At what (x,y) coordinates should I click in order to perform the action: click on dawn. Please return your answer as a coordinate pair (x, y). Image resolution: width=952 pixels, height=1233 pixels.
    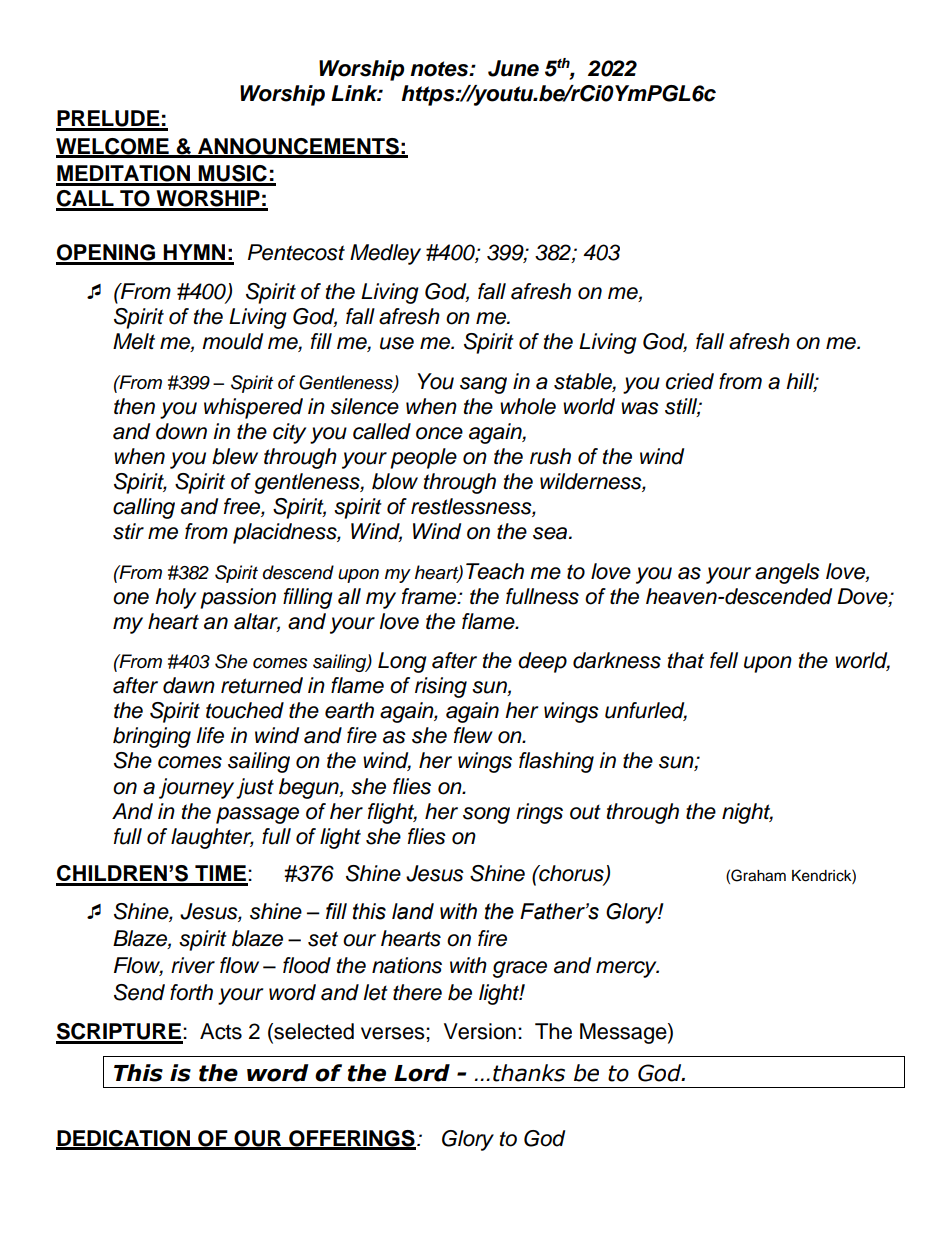
    Looking at the image, I should click on (189, 685).
